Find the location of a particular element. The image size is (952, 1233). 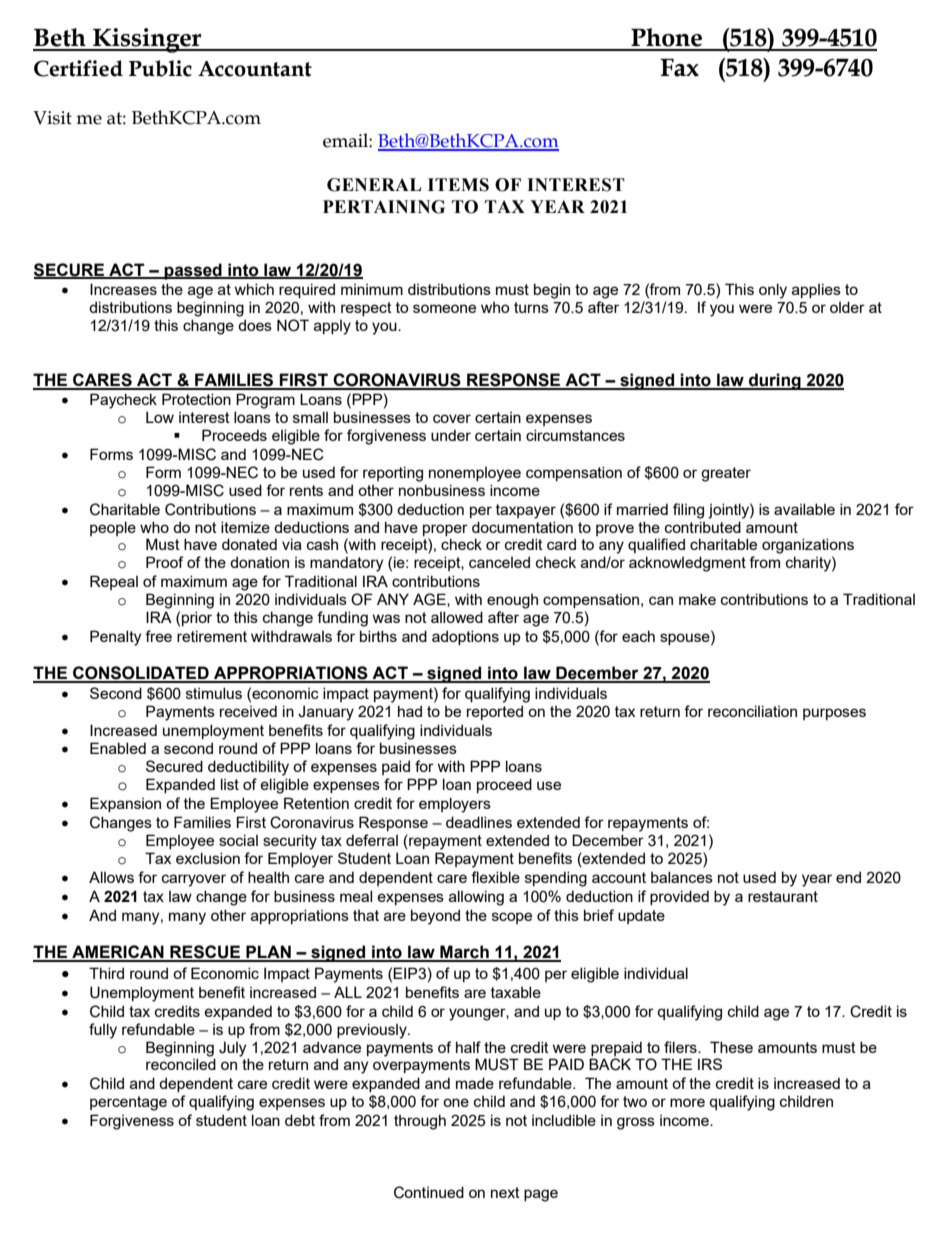

Fax is located at coordinates (679, 68).
